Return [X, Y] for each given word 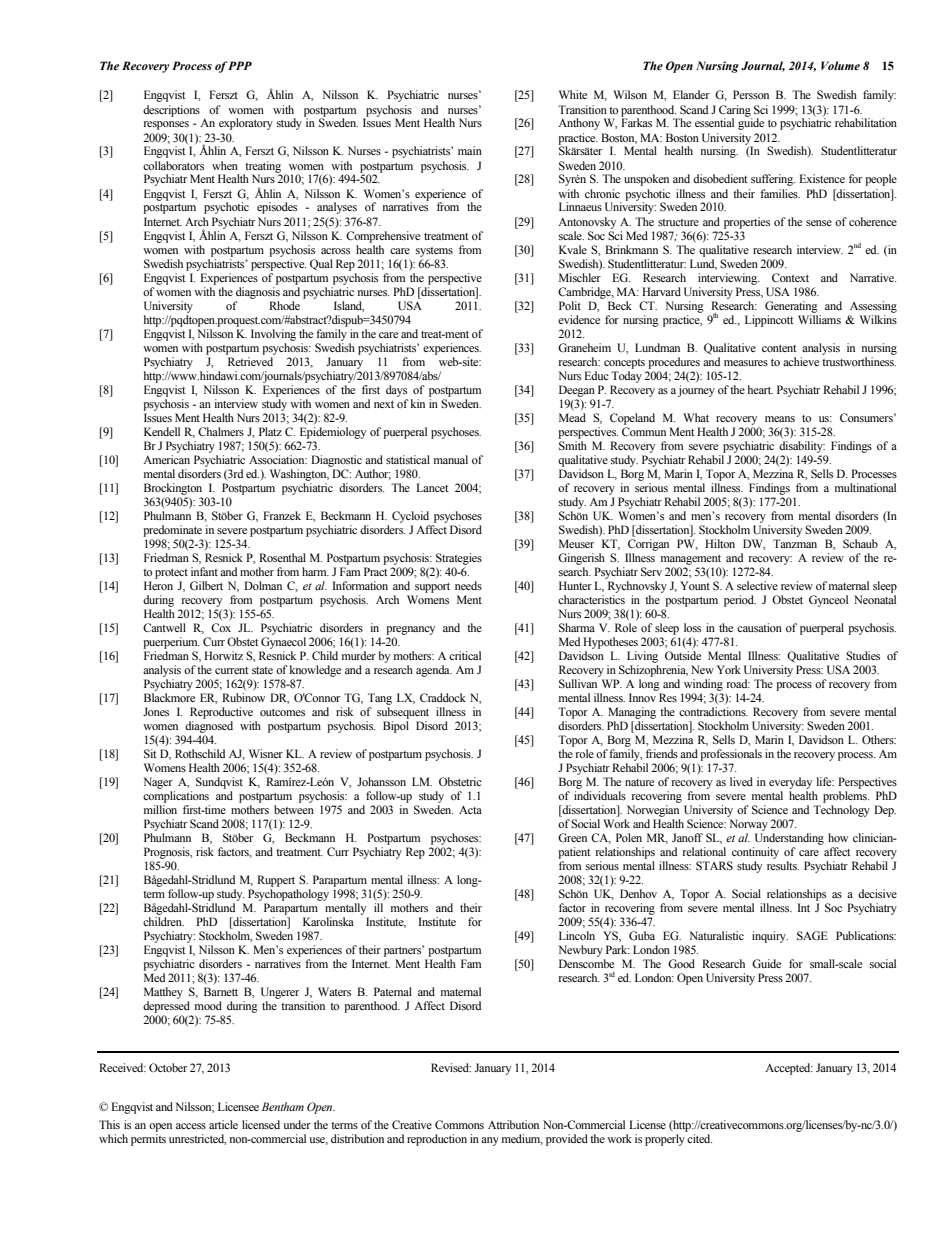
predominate [172, 531]
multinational [865, 487]
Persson [751, 94]
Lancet [432, 487]
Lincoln [577, 935]
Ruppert [276, 881]
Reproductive [221, 713]
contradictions [713, 711]
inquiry [770, 937]
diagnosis [258, 293]
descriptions [171, 111]
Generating [791, 307]
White [573, 94]
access [191, 1126]
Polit [570, 305]
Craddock [443, 697]
